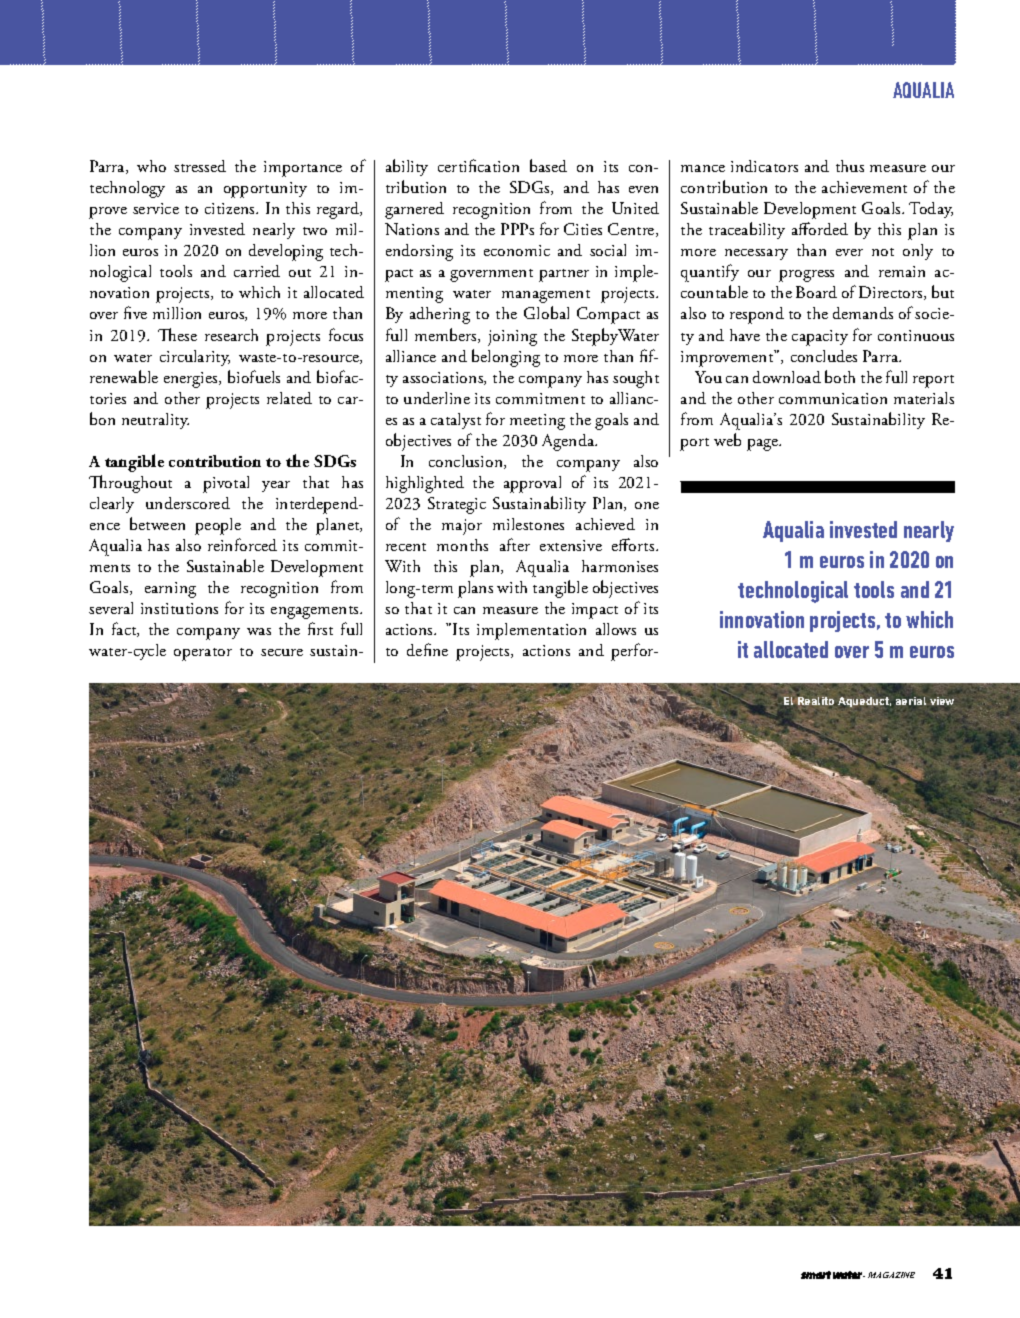 The width and height of the screenshot is (1020, 1318). What do you see at coordinates (231, 208) in the screenshot?
I see `citizens` at bounding box center [231, 208].
